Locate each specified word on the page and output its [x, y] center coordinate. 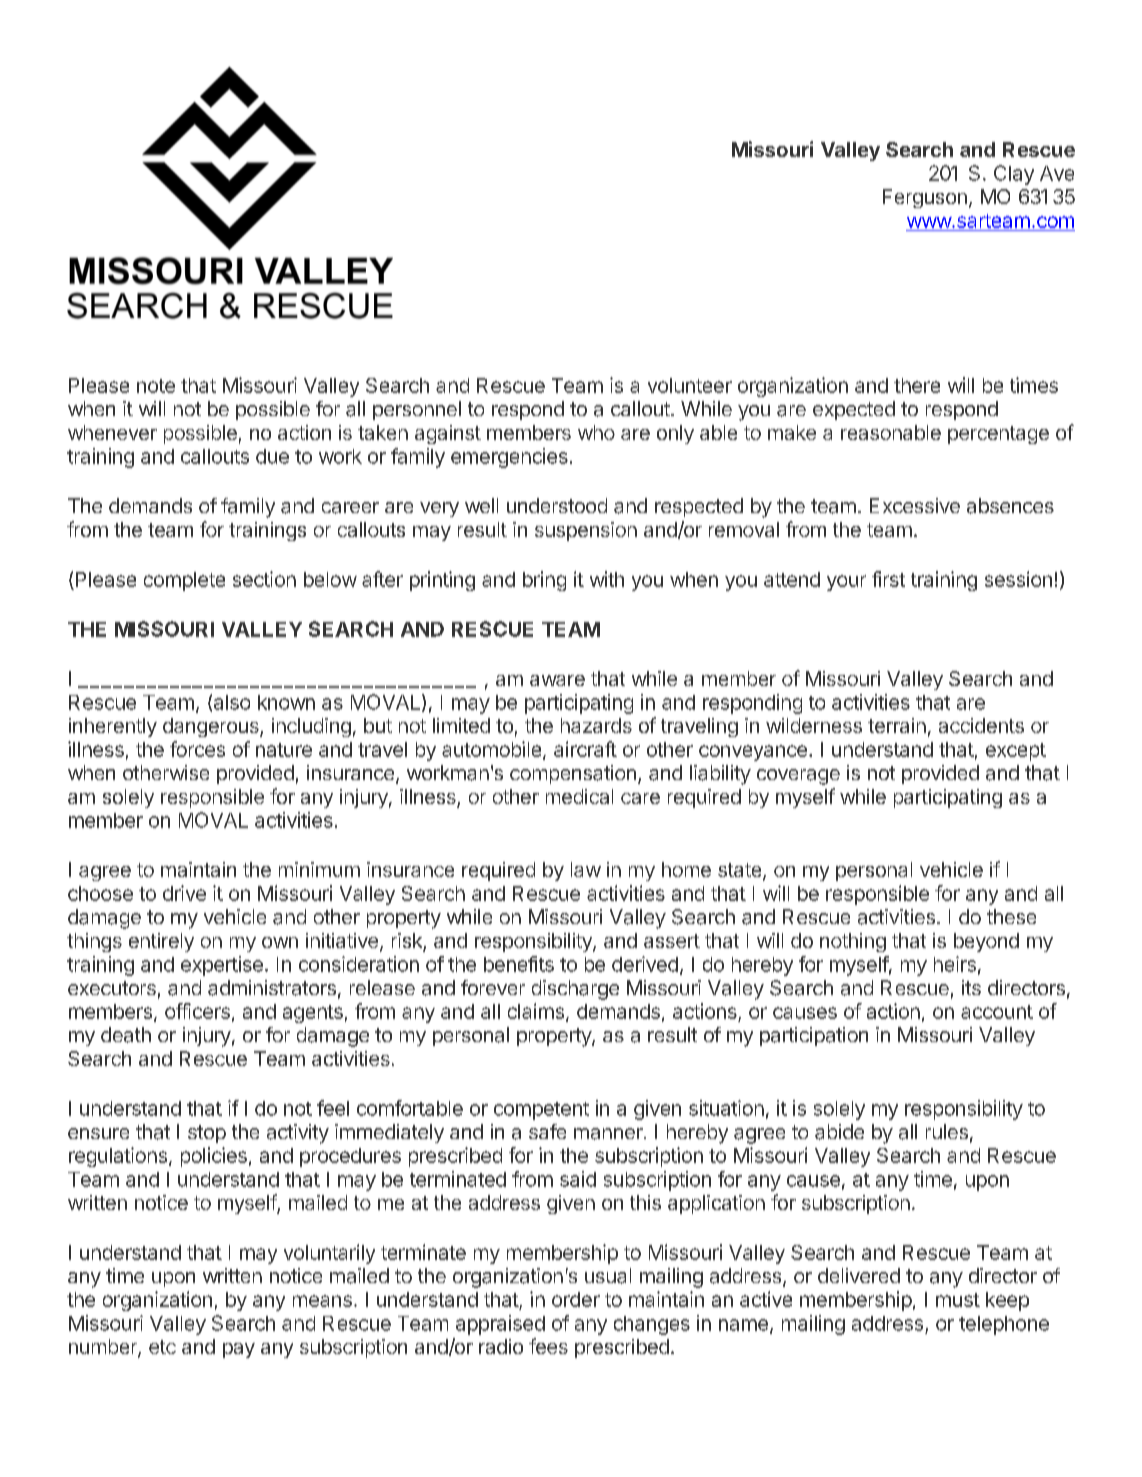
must [958, 1300]
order [576, 1299]
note [156, 386]
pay [239, 1350]
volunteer [690, 385]
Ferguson [925, 198]
